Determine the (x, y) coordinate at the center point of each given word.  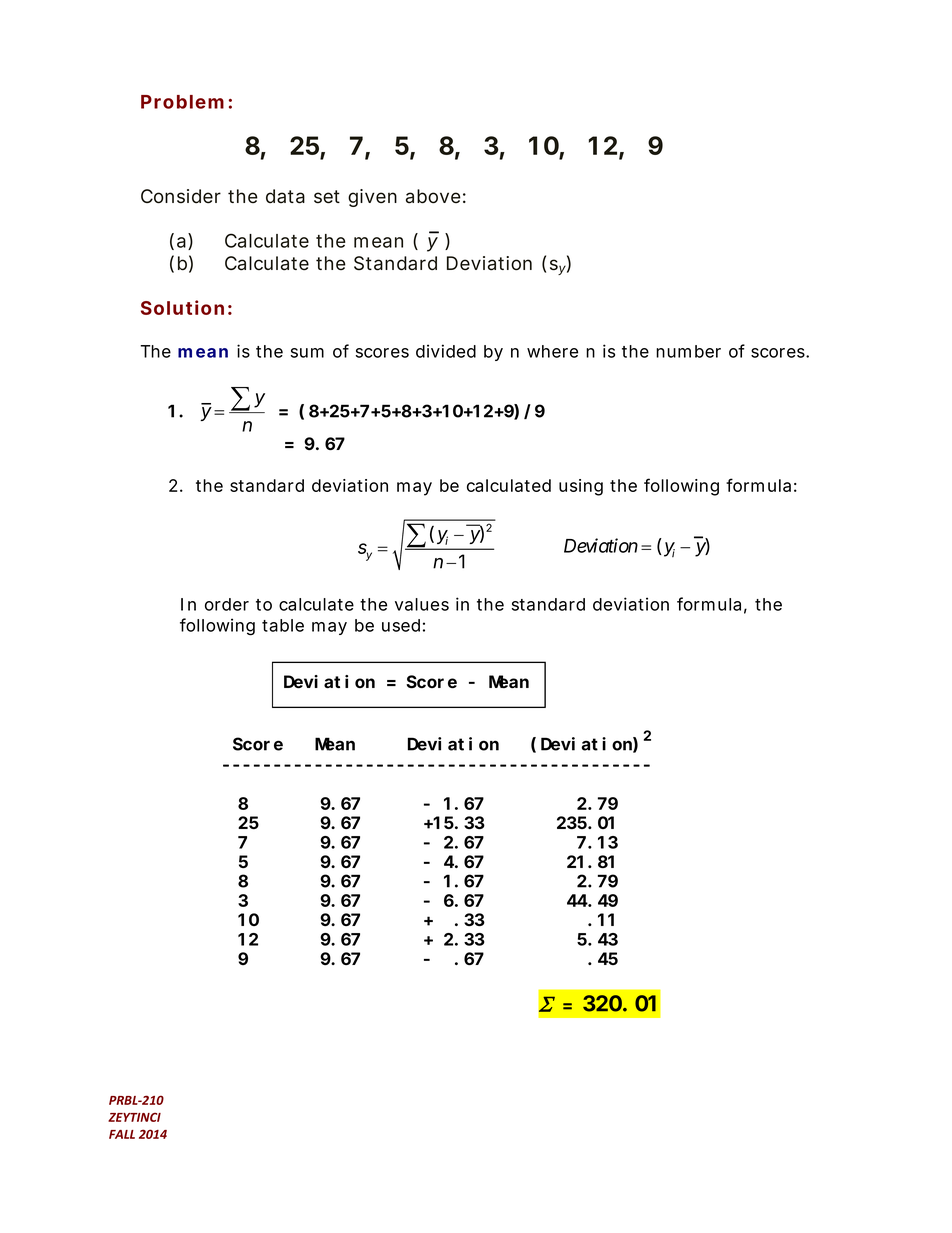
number (688, 351)
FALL (122, 1134)
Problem (182, 102)
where (552, 351)
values (422, 604)
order (227, 604)
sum (307, 353)
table (283, 625)
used (401, 625)
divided (446, 351)
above (433, 196)
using (581, 487)
